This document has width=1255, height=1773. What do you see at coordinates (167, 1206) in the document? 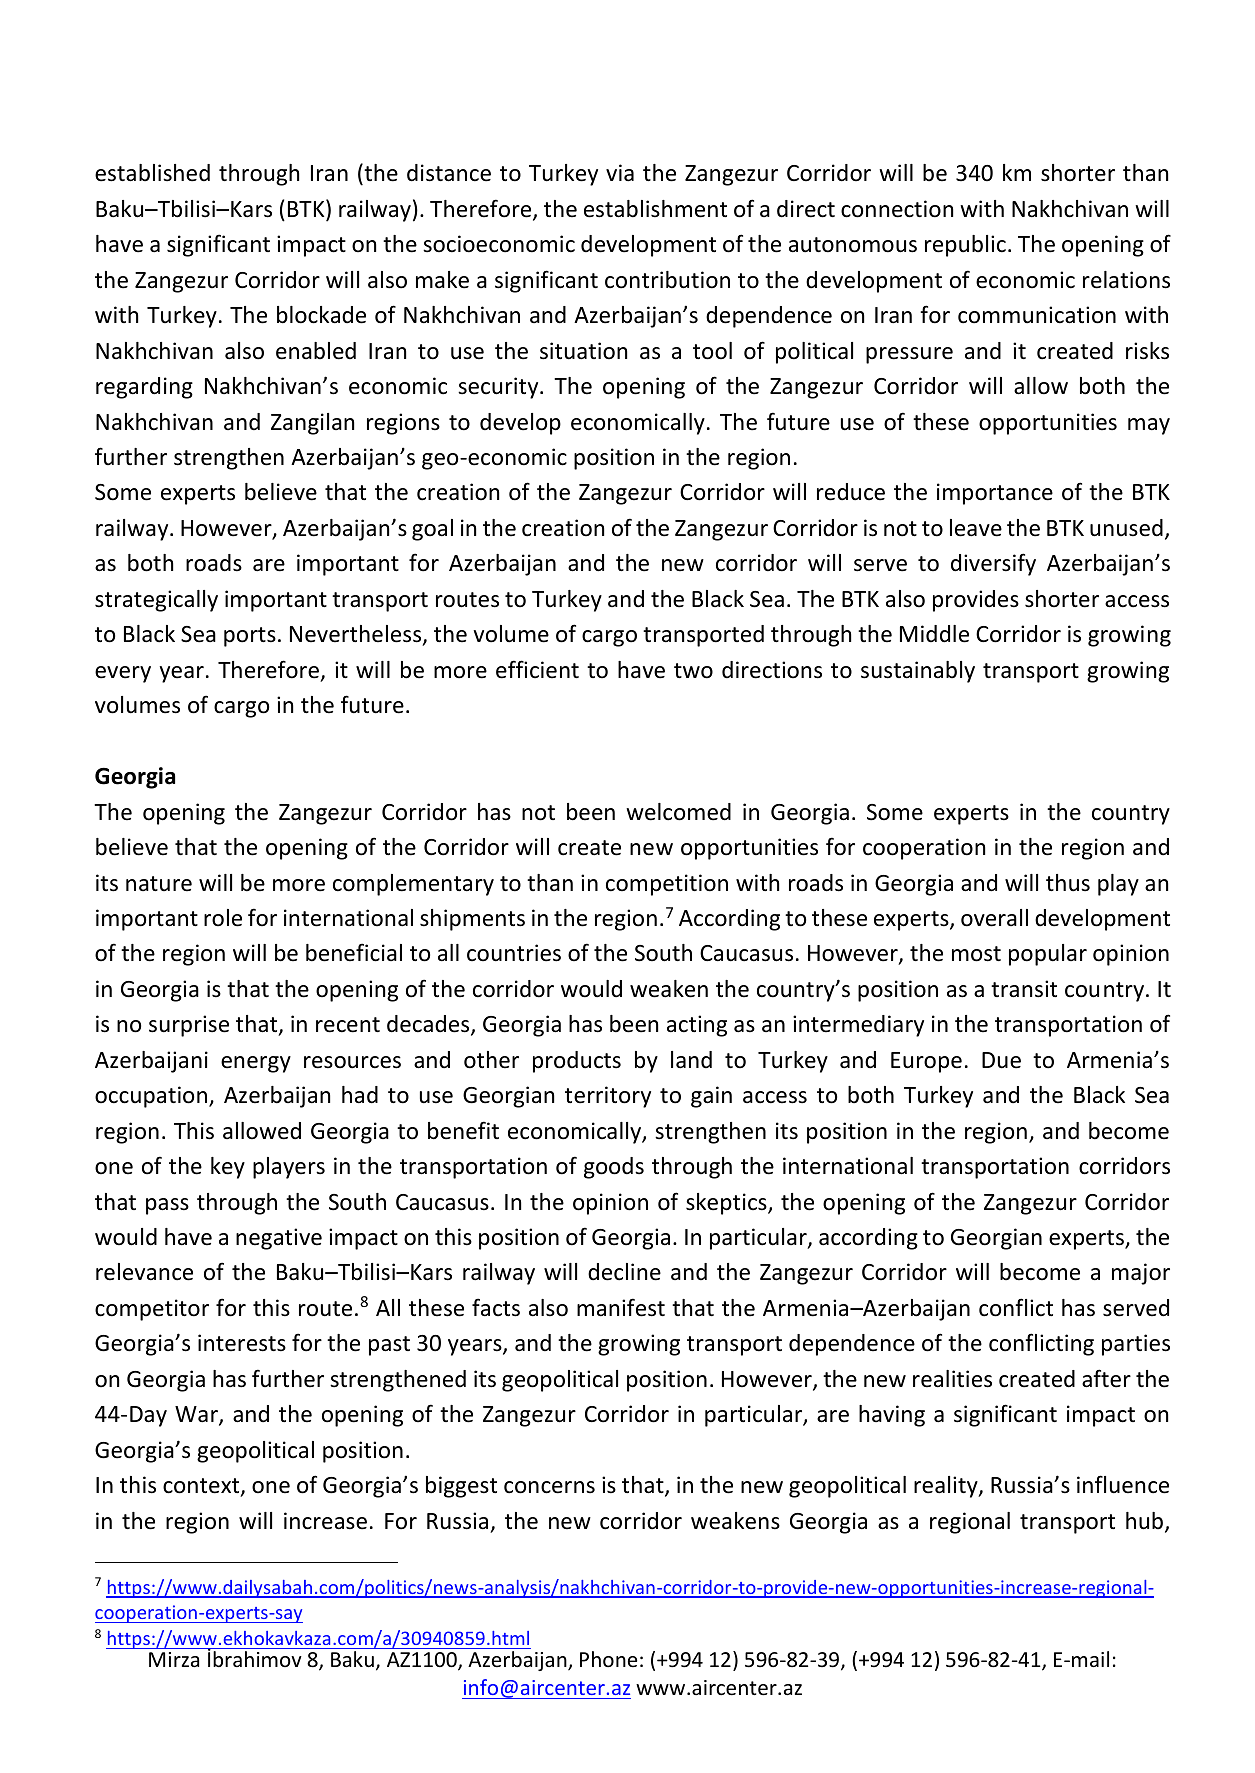
I see `pass` at bounding box center [167, 1206].
